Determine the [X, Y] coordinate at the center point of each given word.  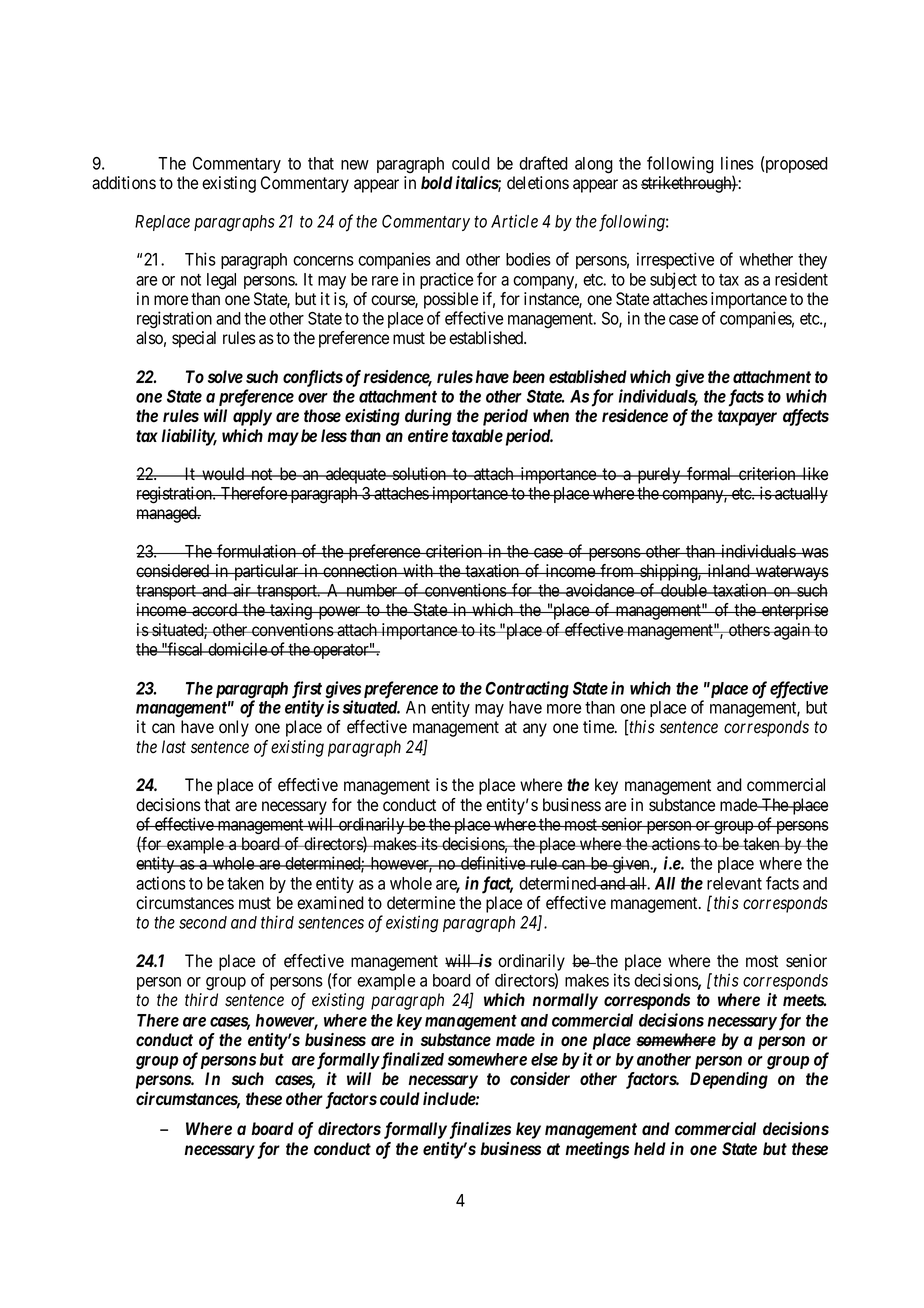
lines [737, 163]
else [544, 1059]
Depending [729, 1080]
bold [437, 182]
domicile [237, 649]
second [203, 922]
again [792, 631]
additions [124, 183]
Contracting [527, 689]
